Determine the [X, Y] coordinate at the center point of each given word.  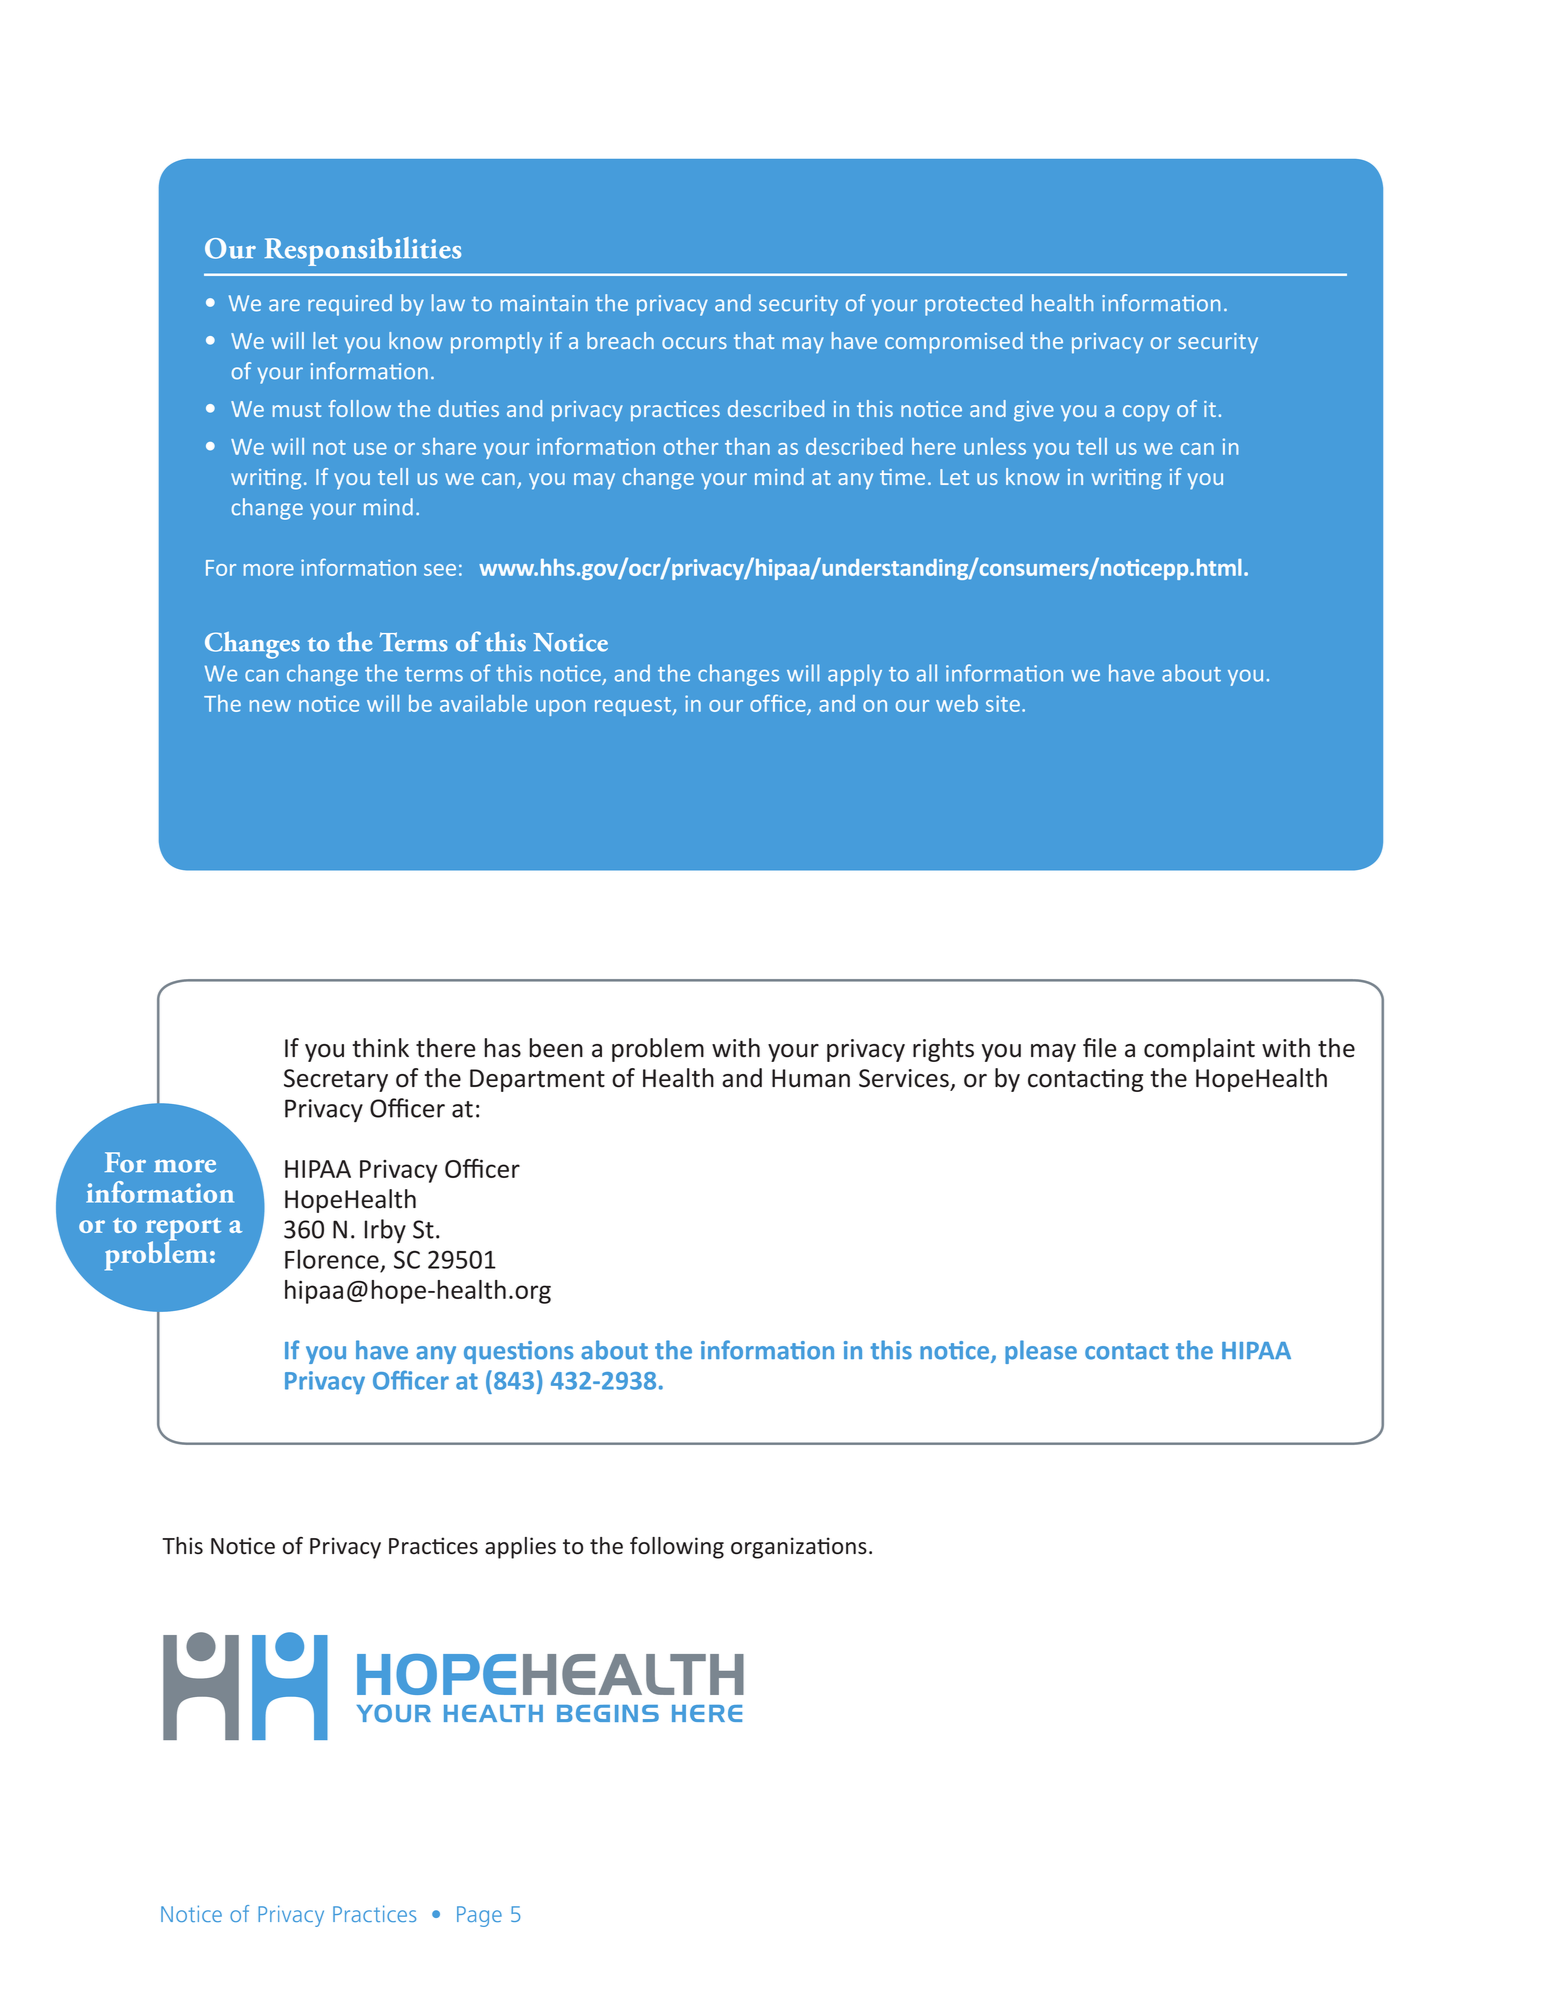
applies [520, 1548]
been [556, 1048]
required [350, 305]
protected [973, 305]
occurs [694, 343]
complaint [1199, 1050]
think [380, 1048]
